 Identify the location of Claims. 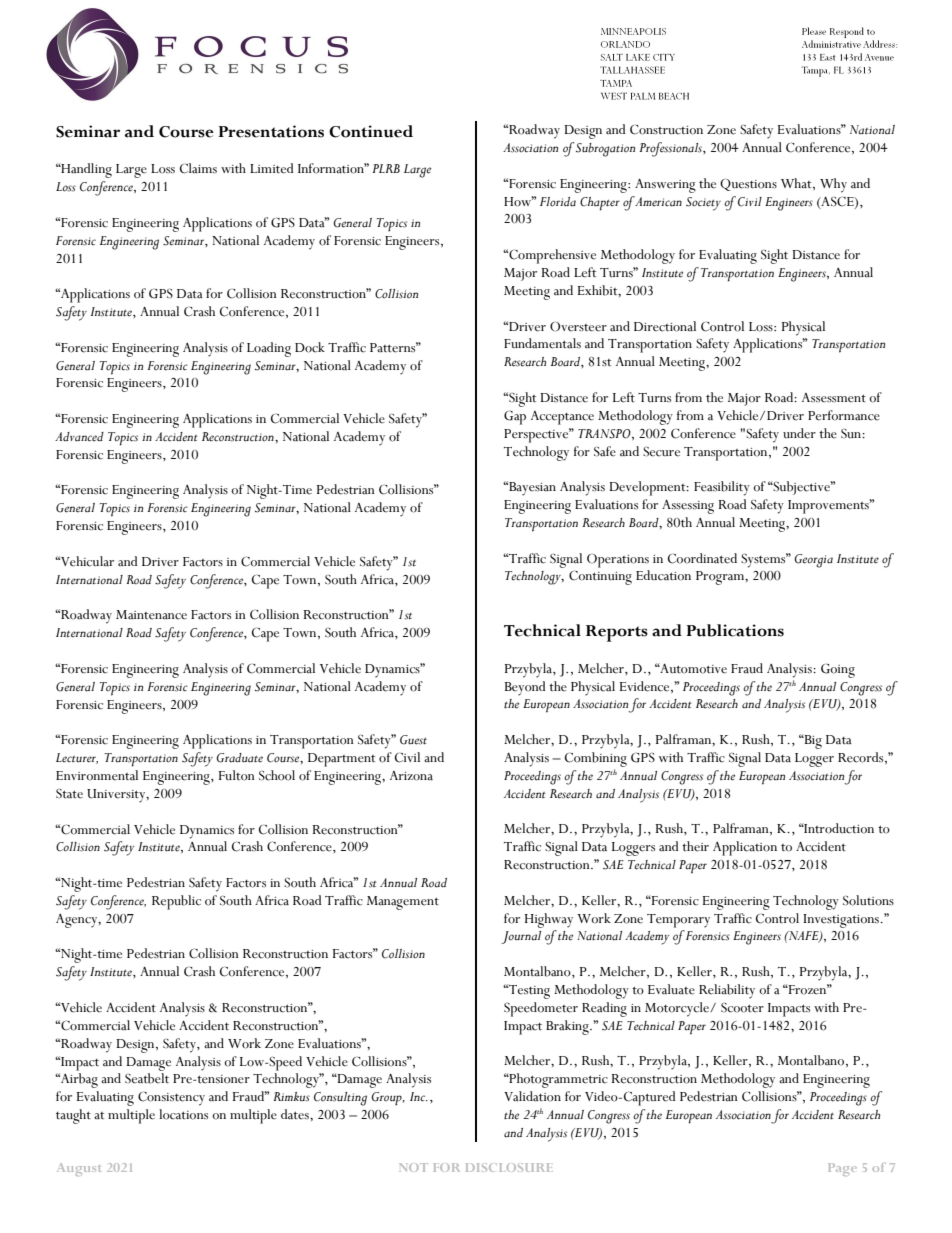
(198, 168).
